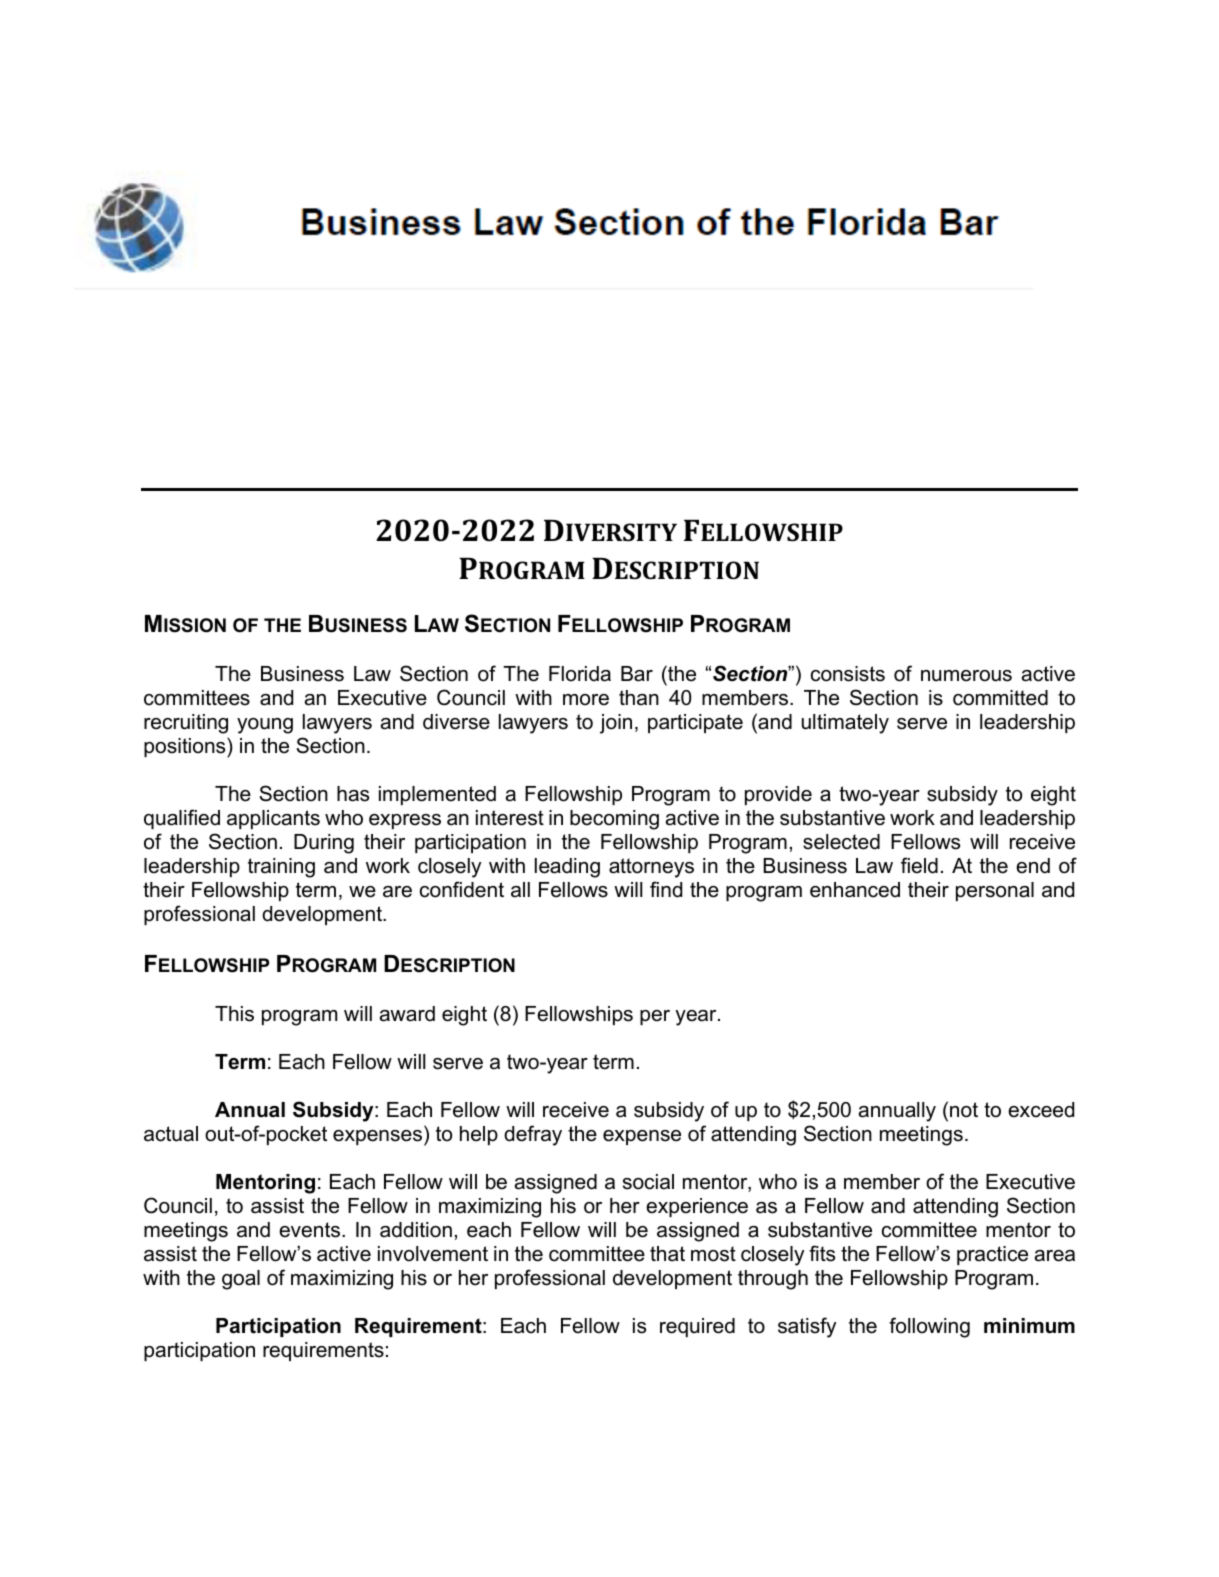 The image size is (1219, 1577). Describe the element at coordinates (966, 676) in the screenshot. I see `numerous` at that location.
